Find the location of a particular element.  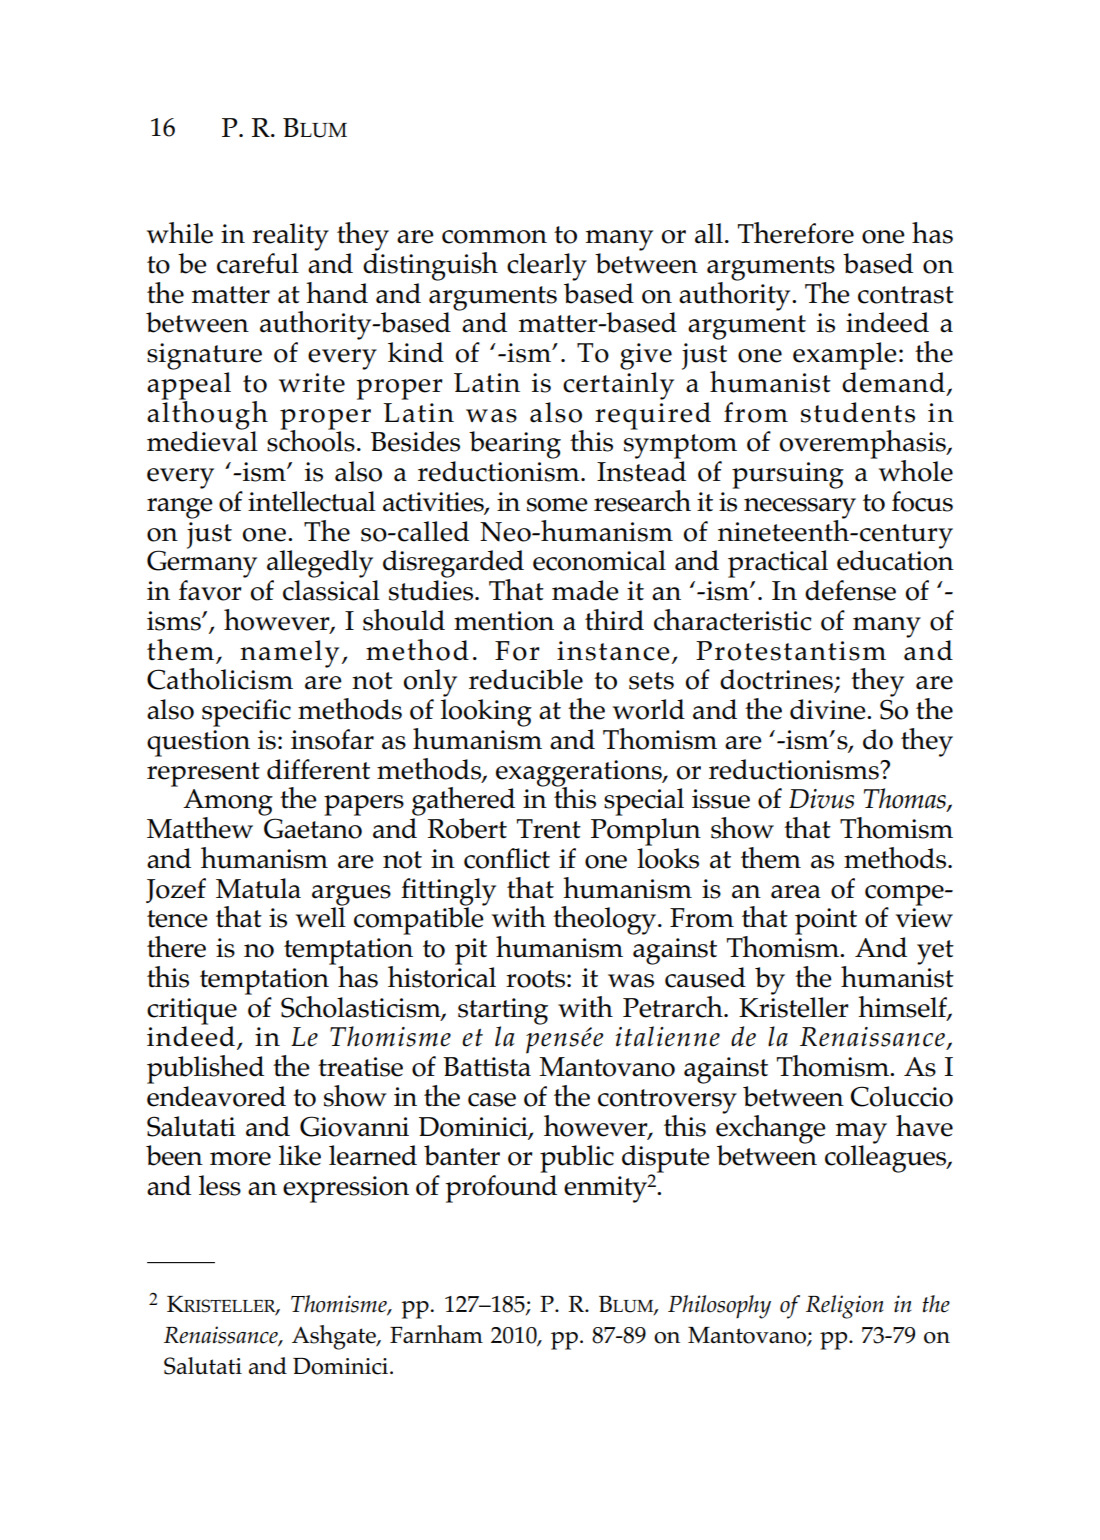

exaggerations is located at coordinates (580, 774).
